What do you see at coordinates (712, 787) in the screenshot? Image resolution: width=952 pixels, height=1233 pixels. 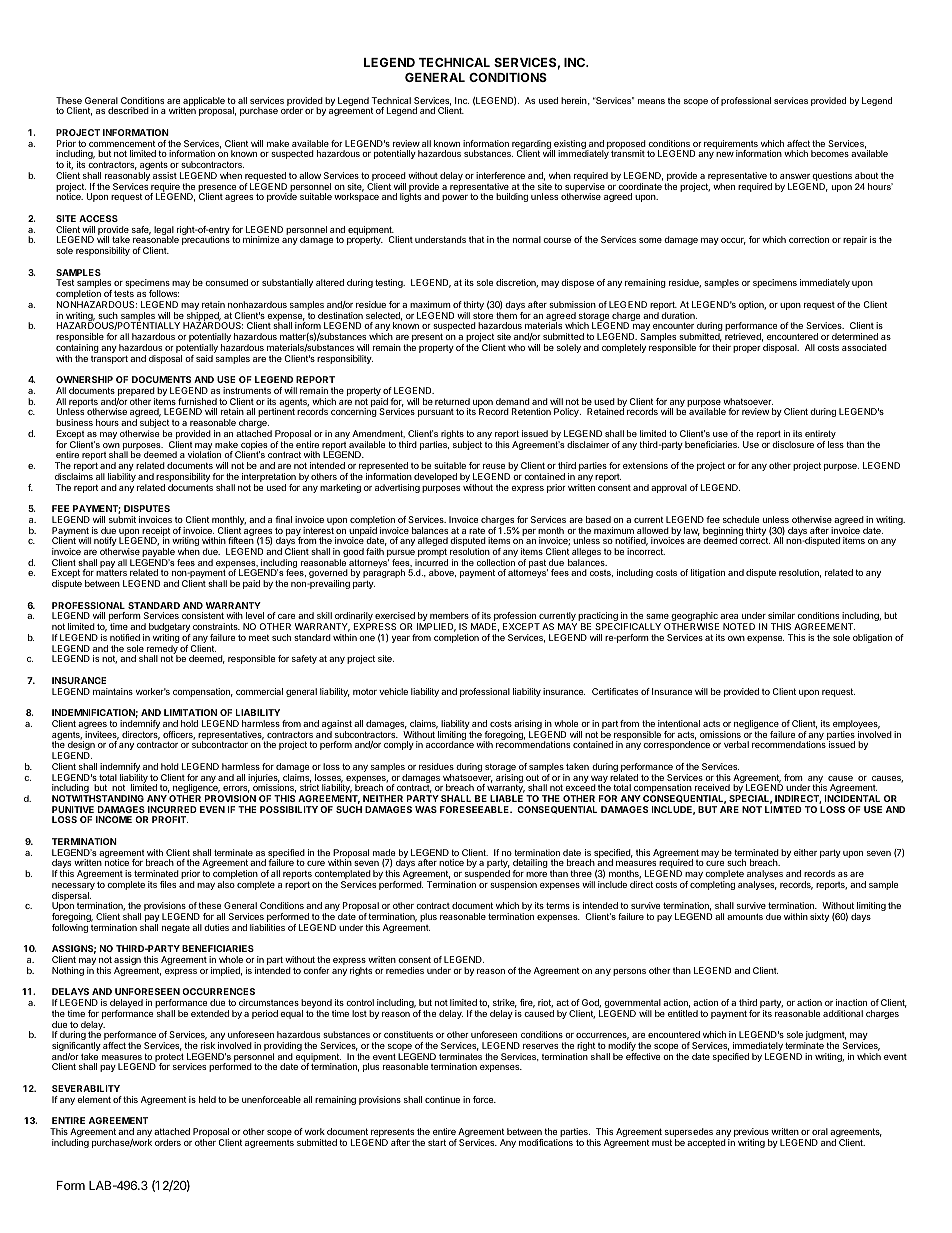 I see `received` at bounding box center [712, 787].
